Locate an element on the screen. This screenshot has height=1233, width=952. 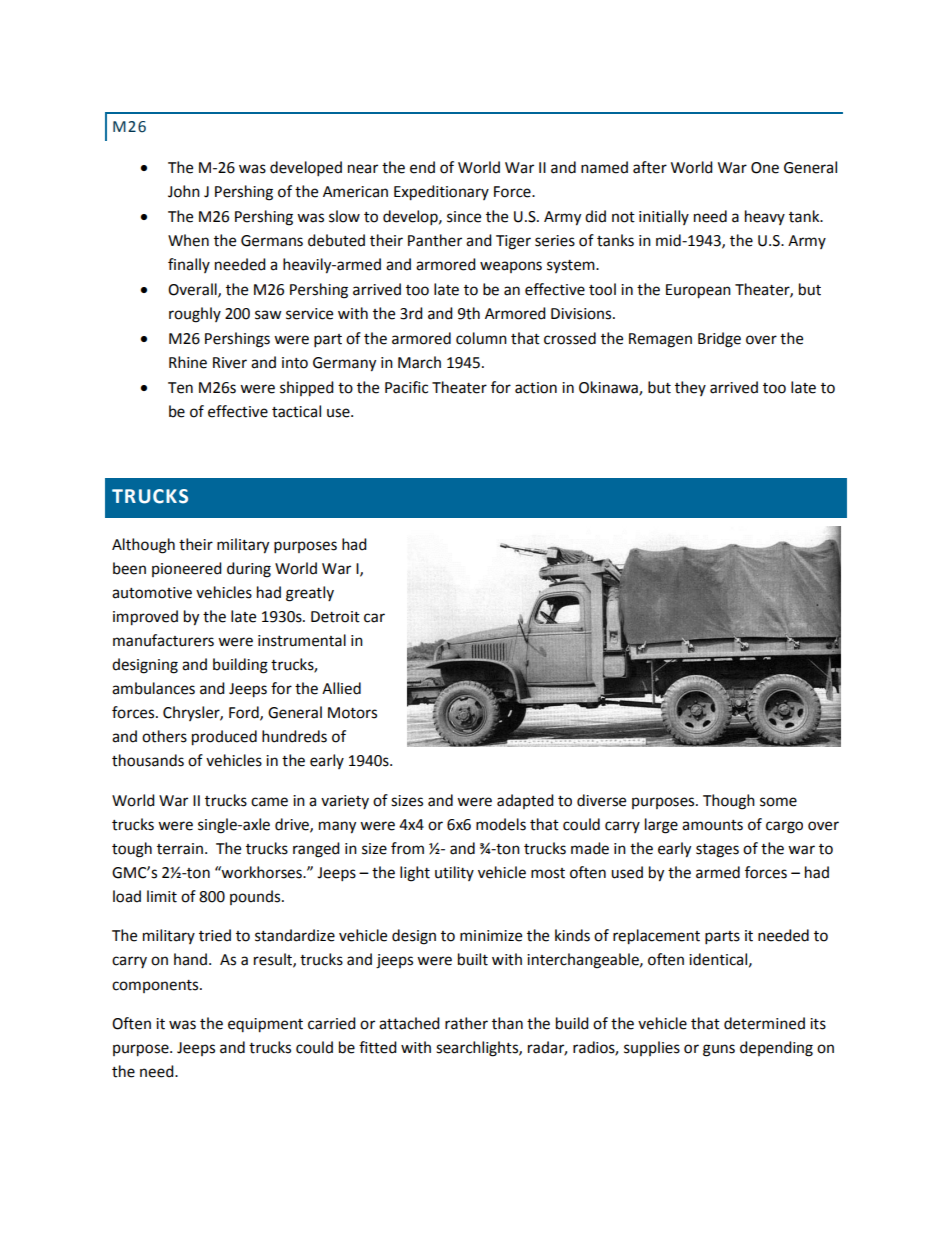
greatly is located at coordinates (310, 594).
